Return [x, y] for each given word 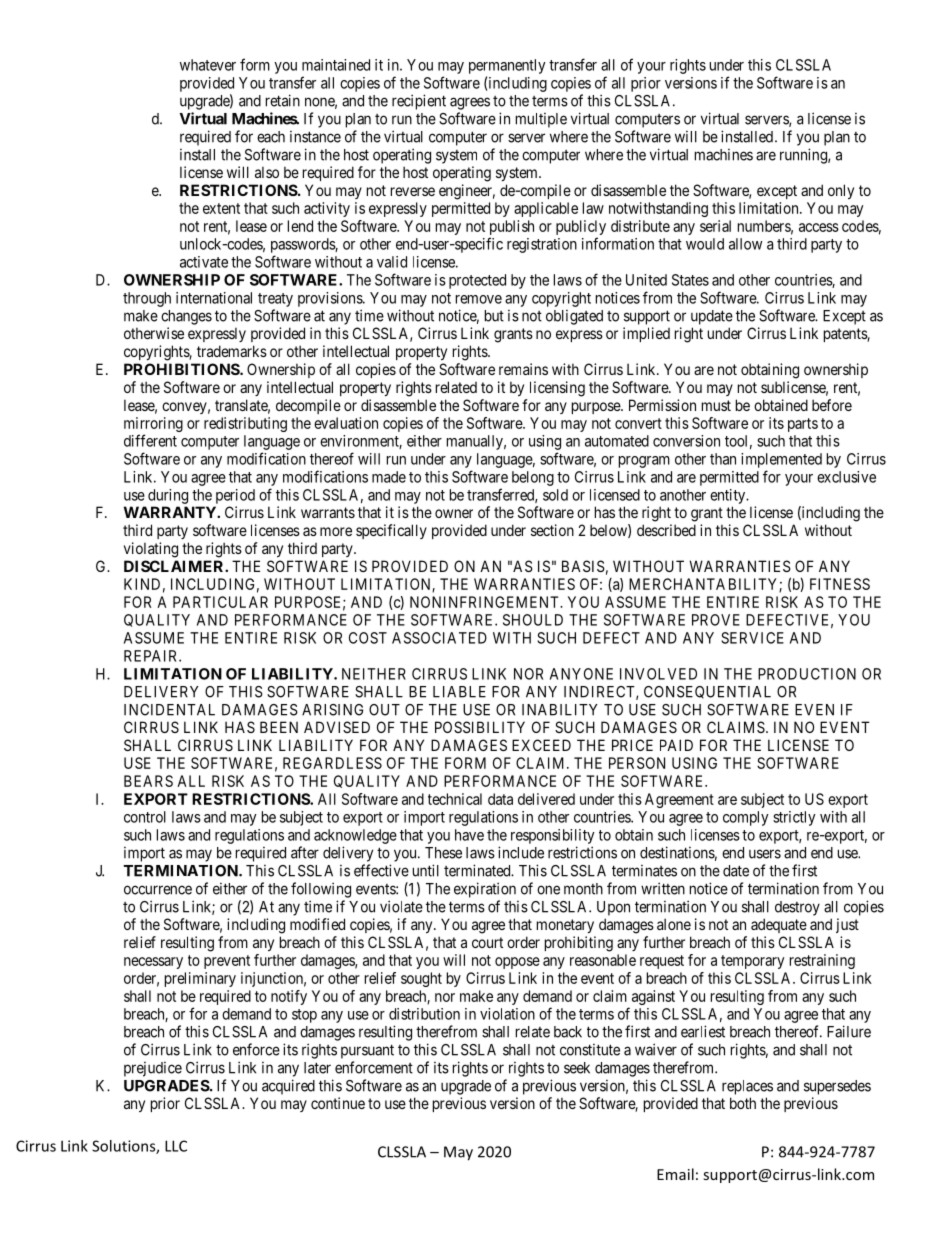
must [716, 405]
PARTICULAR [220, 602]
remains [523, 369]
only [841, 191]
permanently [507, 66]
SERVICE [752, 638]
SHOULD [533, 620]
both [743, 1103]
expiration [485, 890]
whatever [208, 65]
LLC [176, 1146]
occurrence [158, 890]
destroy [797, 908]
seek [577, 1068]
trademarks [232, 351]
